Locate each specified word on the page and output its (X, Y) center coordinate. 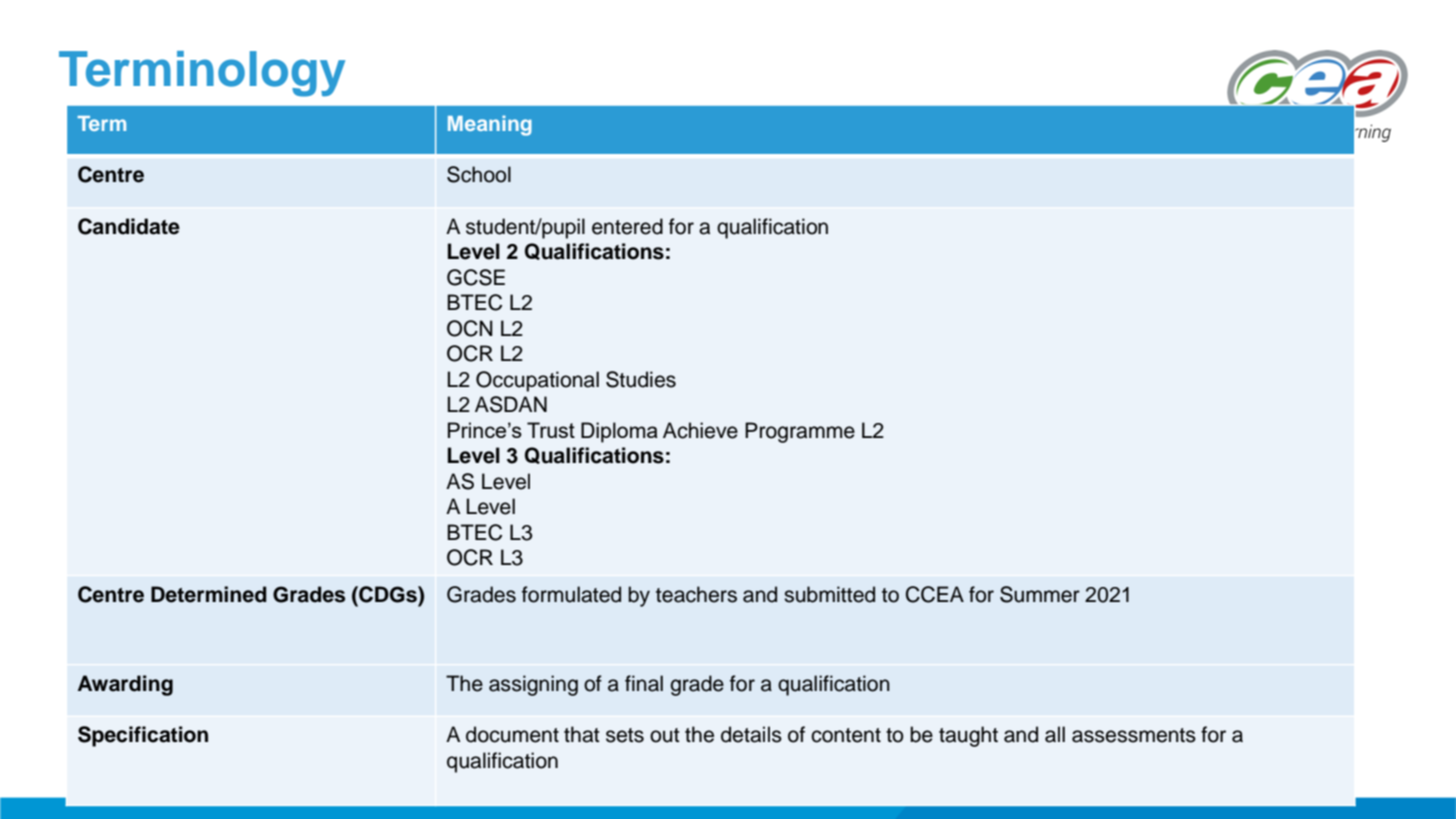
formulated (571, 594)
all (1055, 734)
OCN (470, 328)
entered (627, 226)
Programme (800, 432)
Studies (641, 379)
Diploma (619, 432)
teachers (696, 594)
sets (625, 735)
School (479, 174)
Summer (1040, 594)
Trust (551, 430)
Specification (143, 736)
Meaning (490, 125)
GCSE (476, 277)
